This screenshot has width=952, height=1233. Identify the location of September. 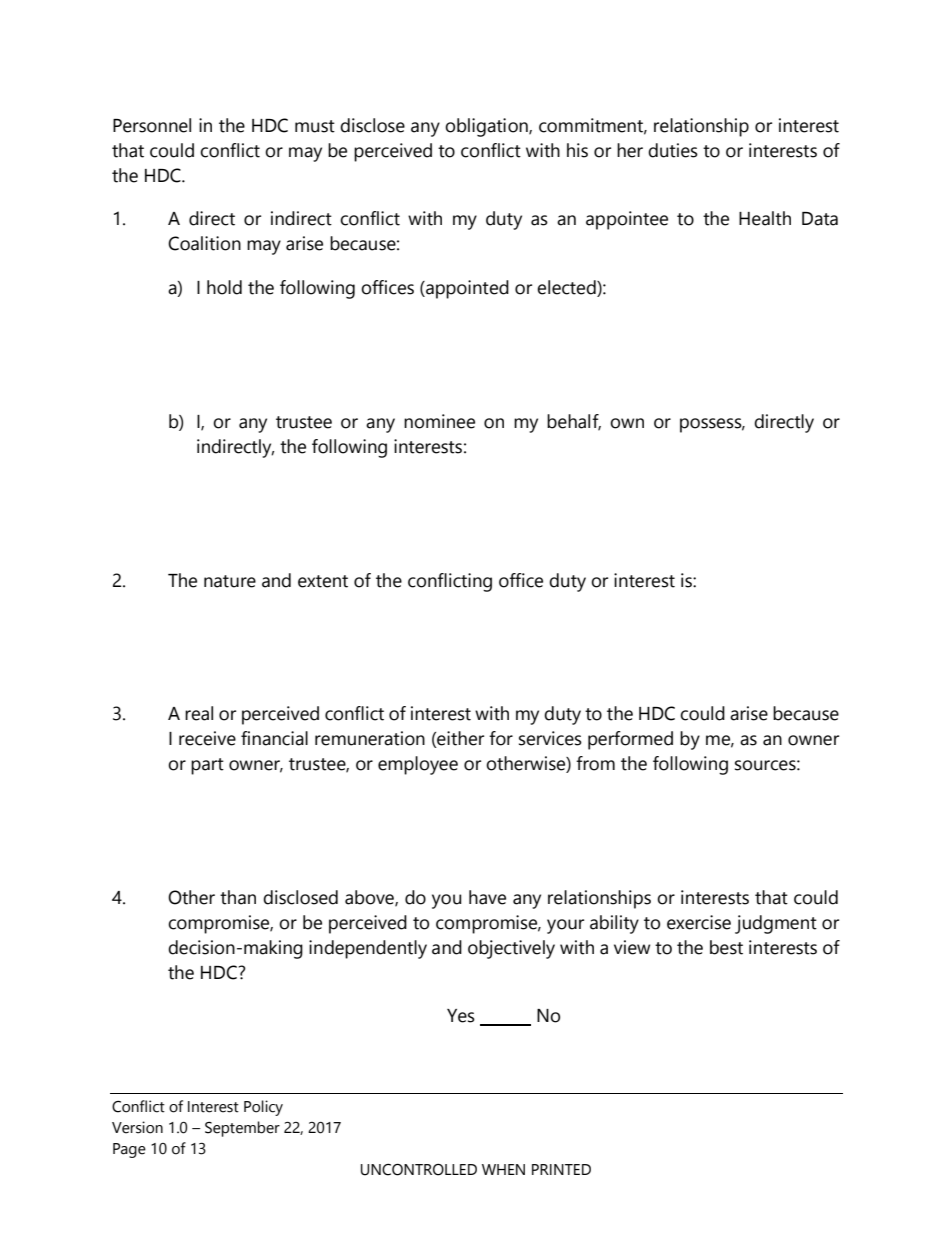
(242, 1129).
